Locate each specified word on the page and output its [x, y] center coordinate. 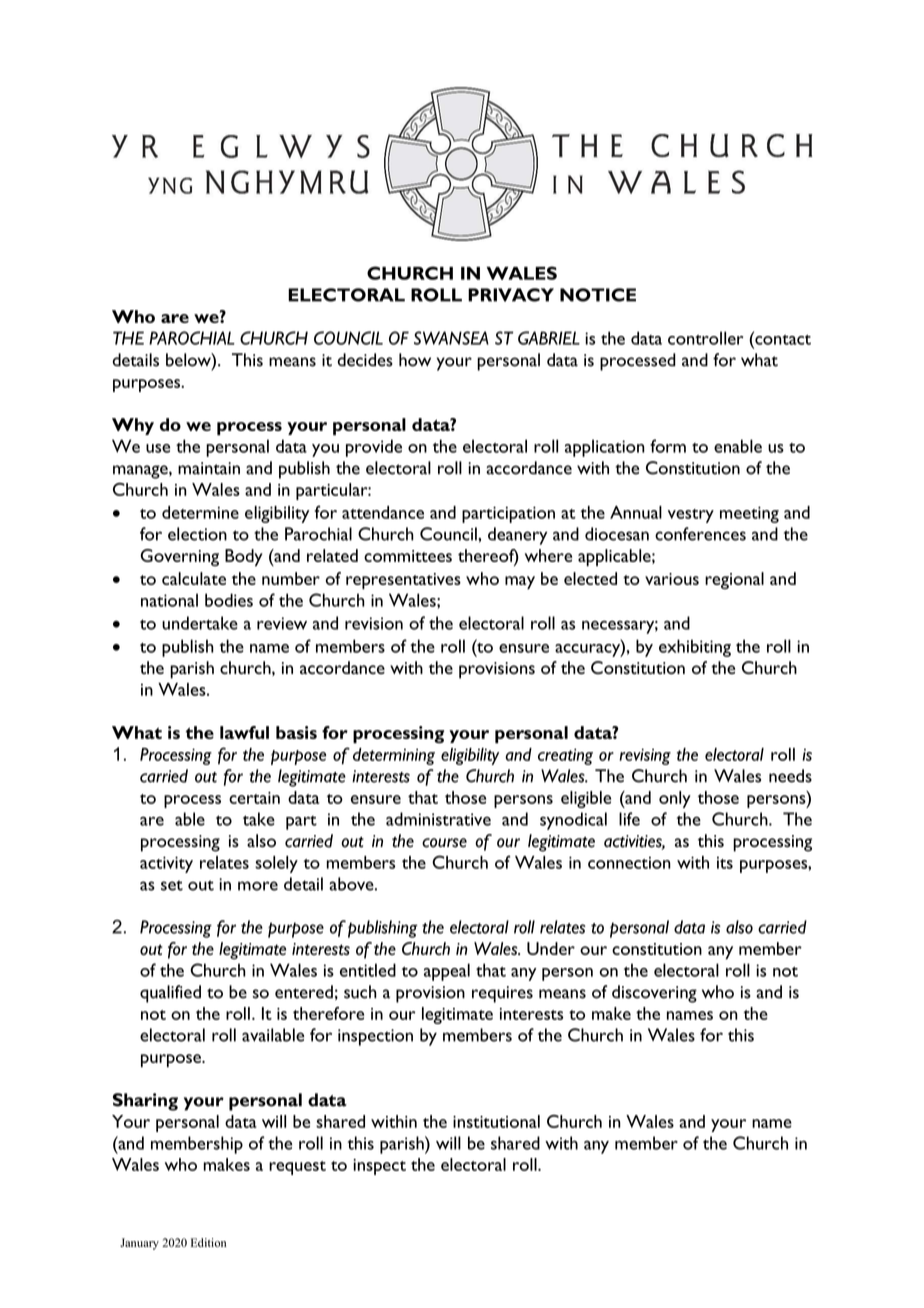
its [725, 863]
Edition [208, 1242]
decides [365, 360]
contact [782, 338]
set [172, 885]
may [520, 582]
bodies [229, 600]
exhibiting [695, 648]
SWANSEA [451, 338]
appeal [447, 972]
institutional [496, 1121]
